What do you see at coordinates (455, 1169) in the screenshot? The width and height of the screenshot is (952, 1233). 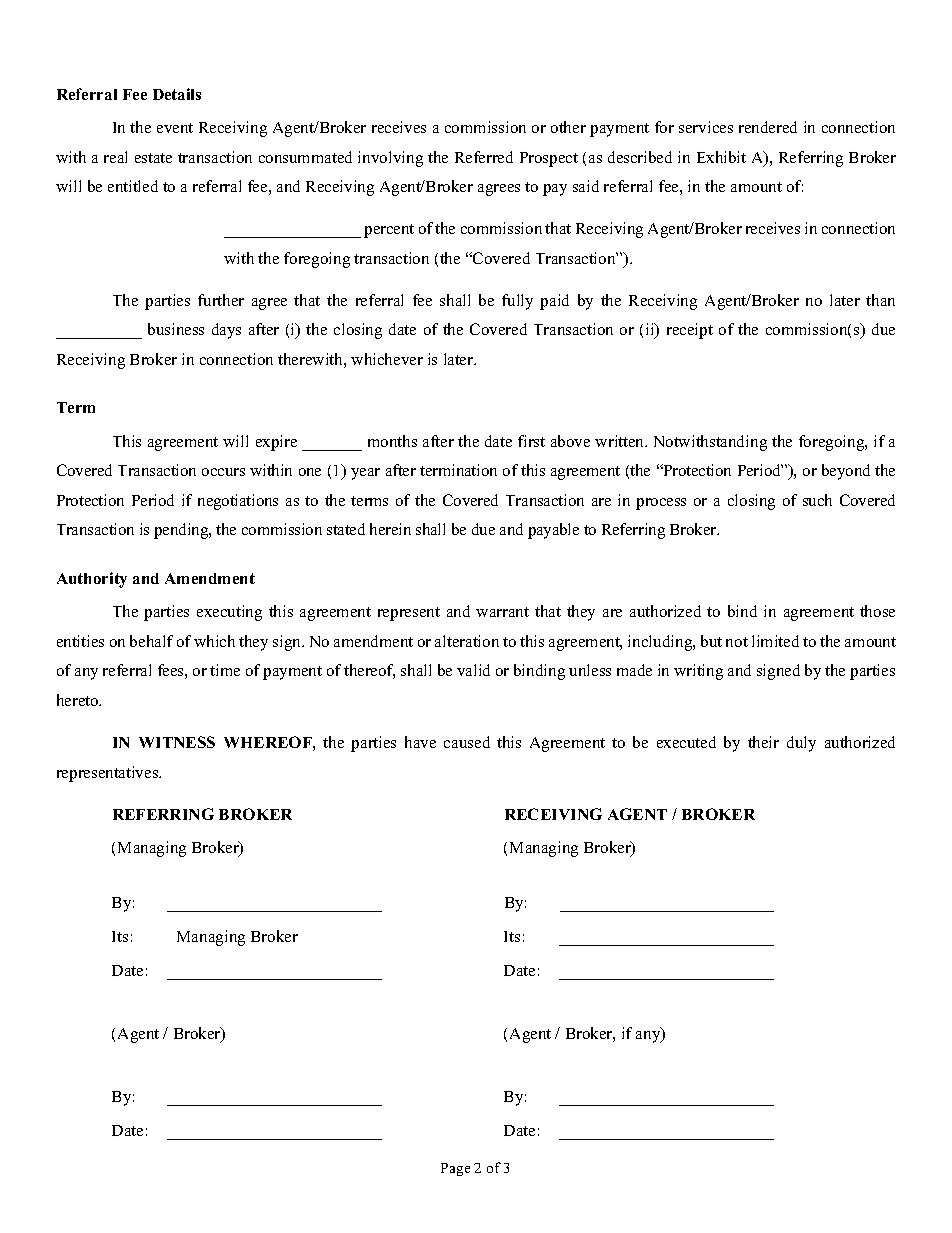 I see `Page` at bounding box center [455, 1169].
